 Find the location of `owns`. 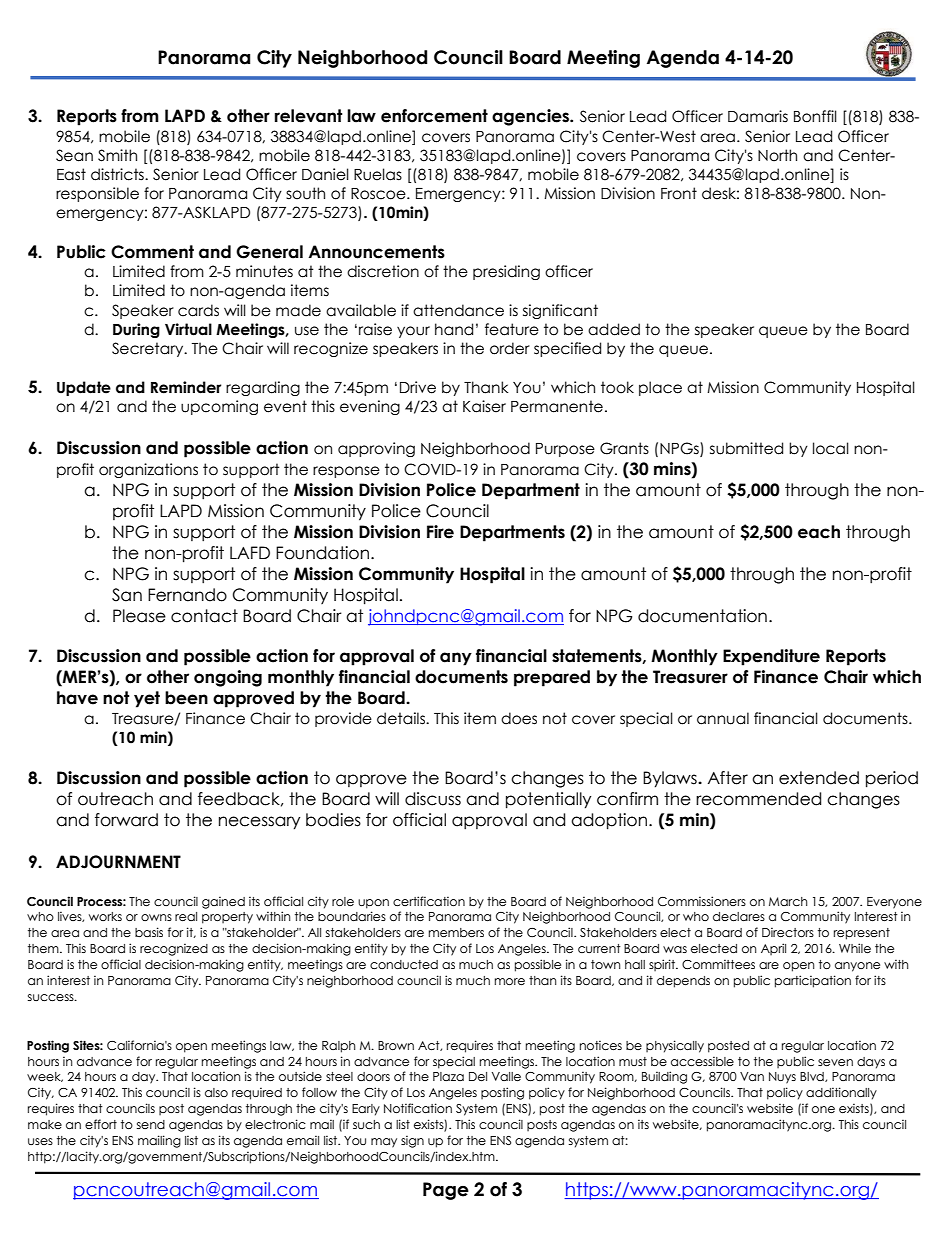

owns is located at coordinates (156, 917).
